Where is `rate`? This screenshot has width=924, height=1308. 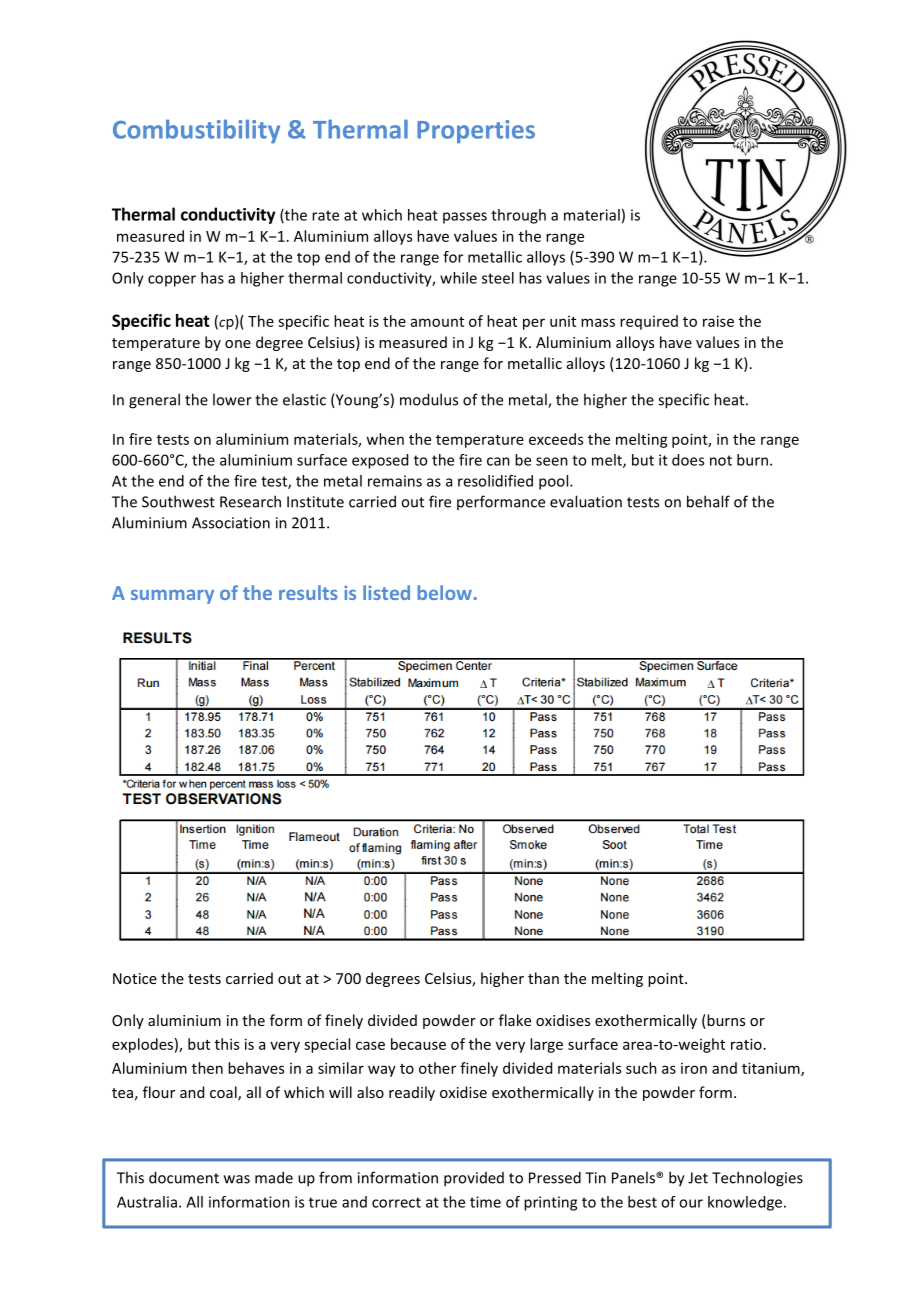 rate is located at coordinates (325, 215).
